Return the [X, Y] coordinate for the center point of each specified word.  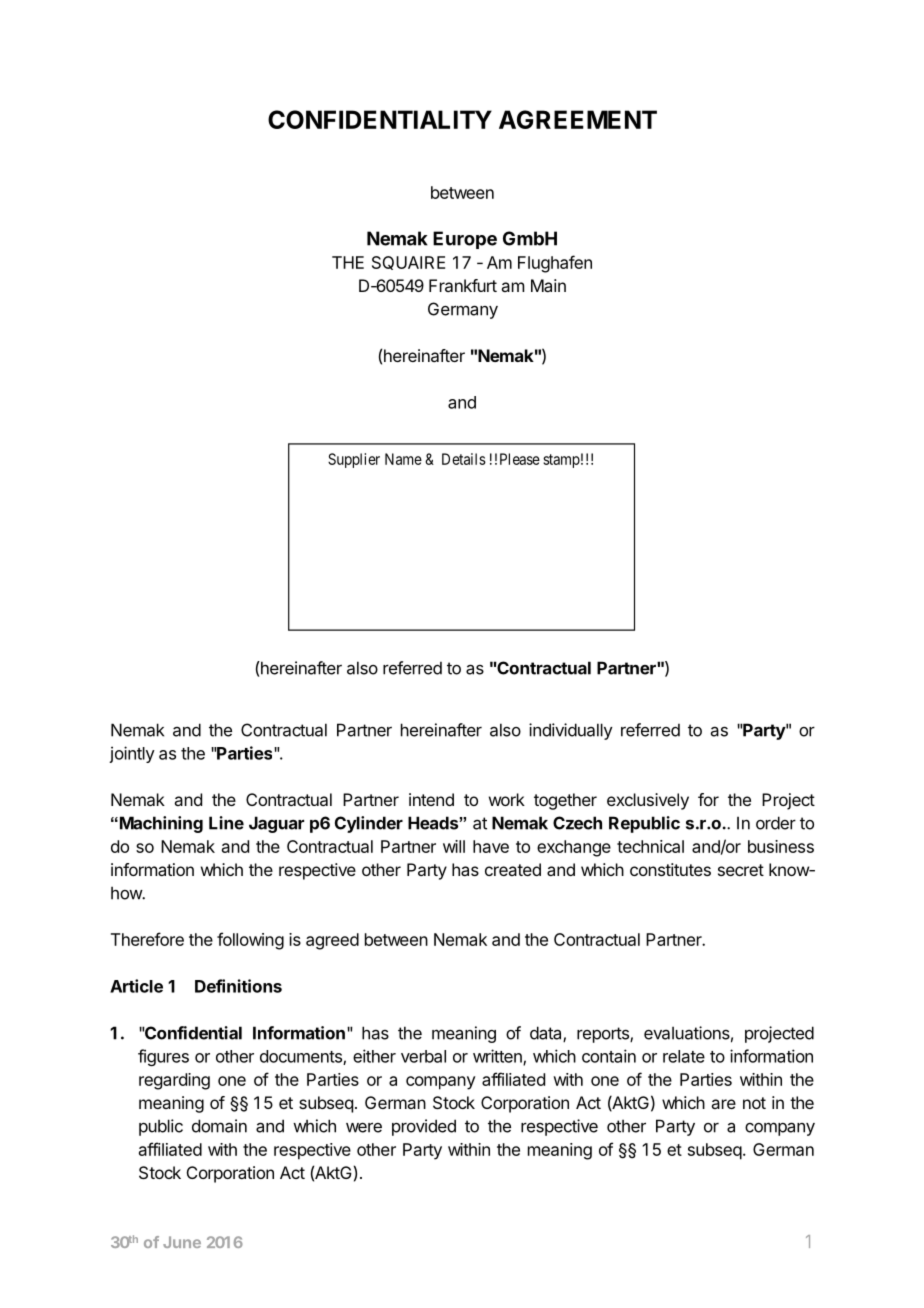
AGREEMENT [578, 119]
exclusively [648, 801]
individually [571, 731]
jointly [132, 754]
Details [464, 459]
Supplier [354, 460]
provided [424, 1127]
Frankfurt [463, 285]
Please [520, 459]
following [250, 941]
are [723, 1104]
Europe [465, 240]
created [513, 869]
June [182, 1242]
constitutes [670, 869]
